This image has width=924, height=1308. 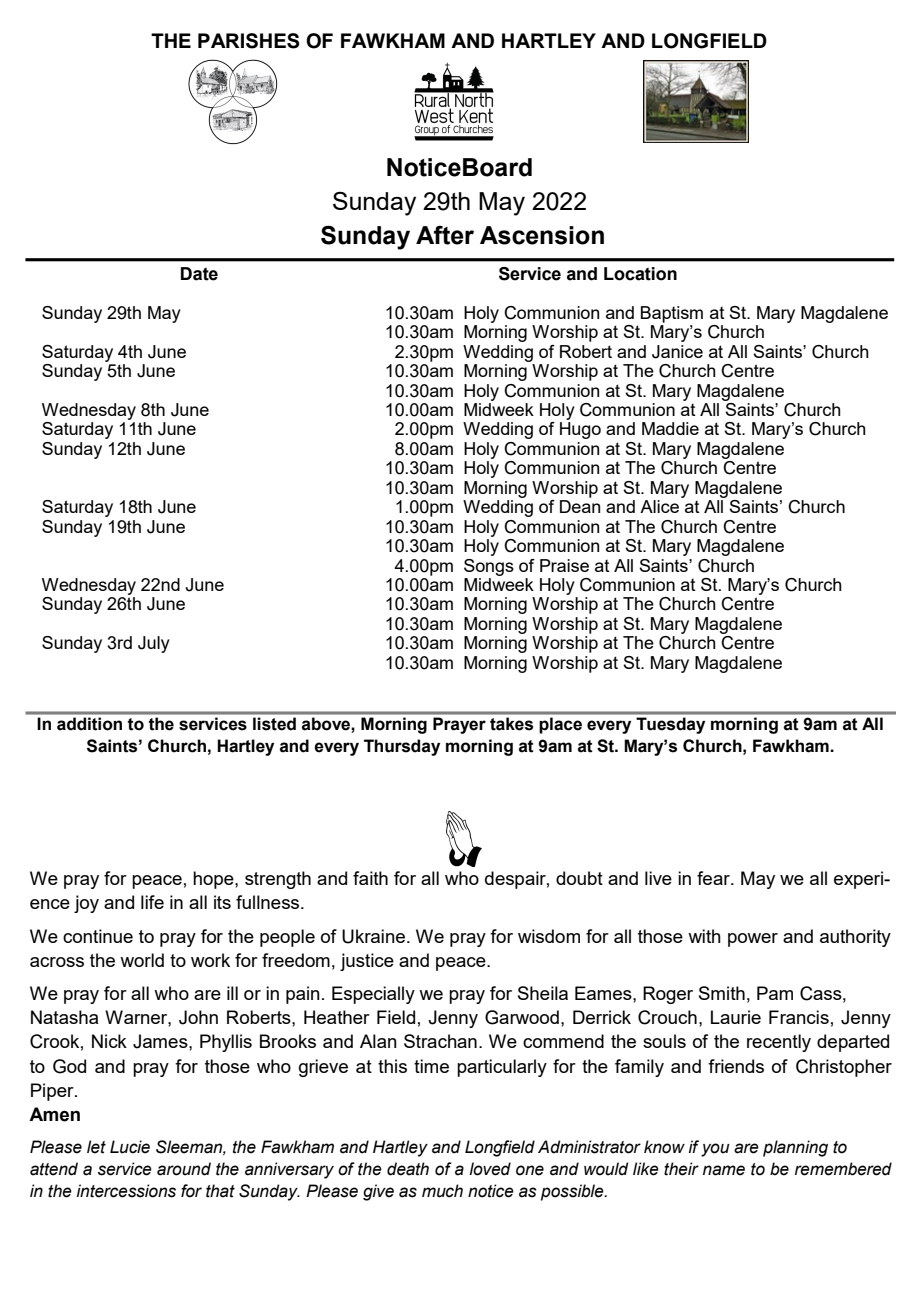 I want to click on loved, so click(x=490, y=1169).
